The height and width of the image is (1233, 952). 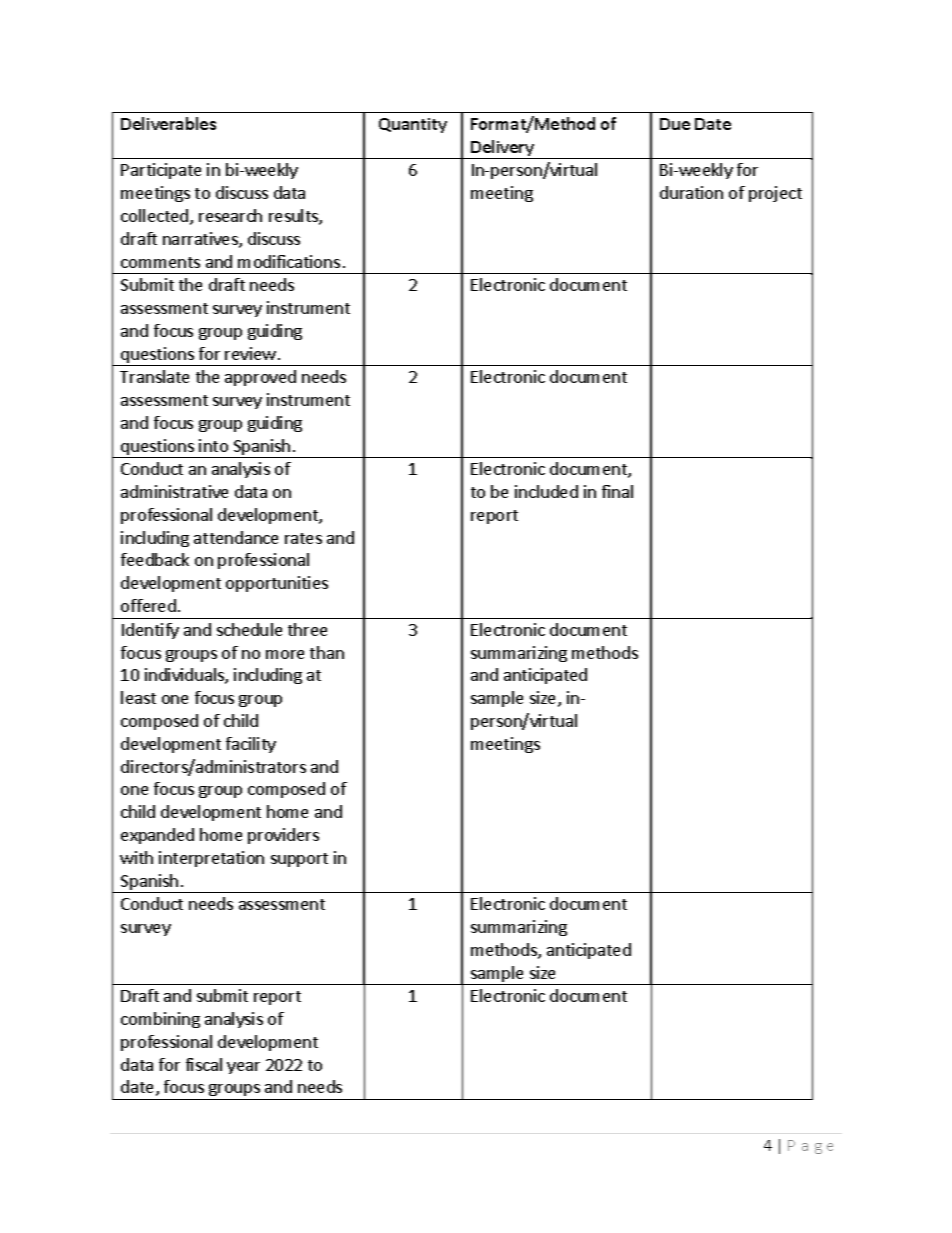 I want to click on fiscal, so click(x=204, y=1064).
